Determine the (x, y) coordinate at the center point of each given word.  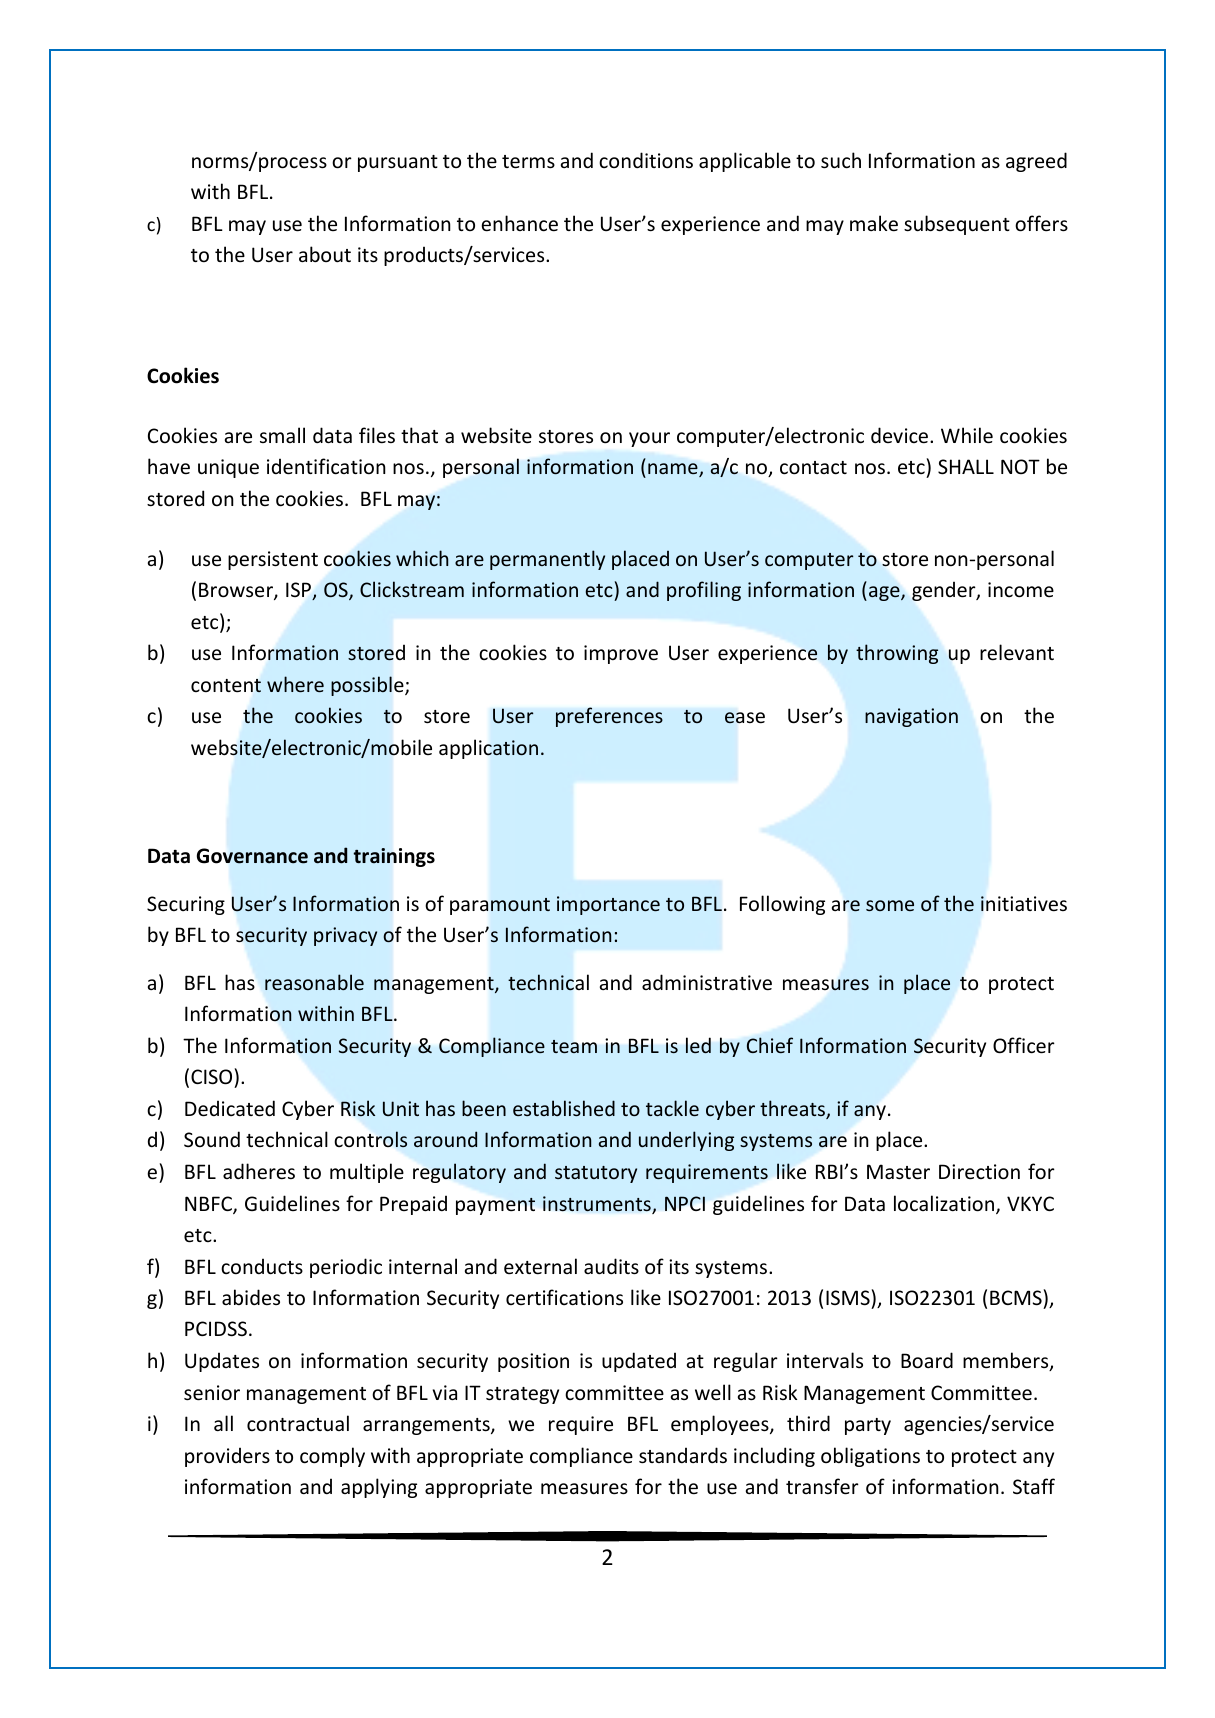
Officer (1024, 1045)
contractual (298, 1423)
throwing (897, 654)
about (325, 254)
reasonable (314, 982)
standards (683, 1455)
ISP (299, 591)
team (574, 1046)
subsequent (957, 225)
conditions (646, 160)
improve (621, 654)
